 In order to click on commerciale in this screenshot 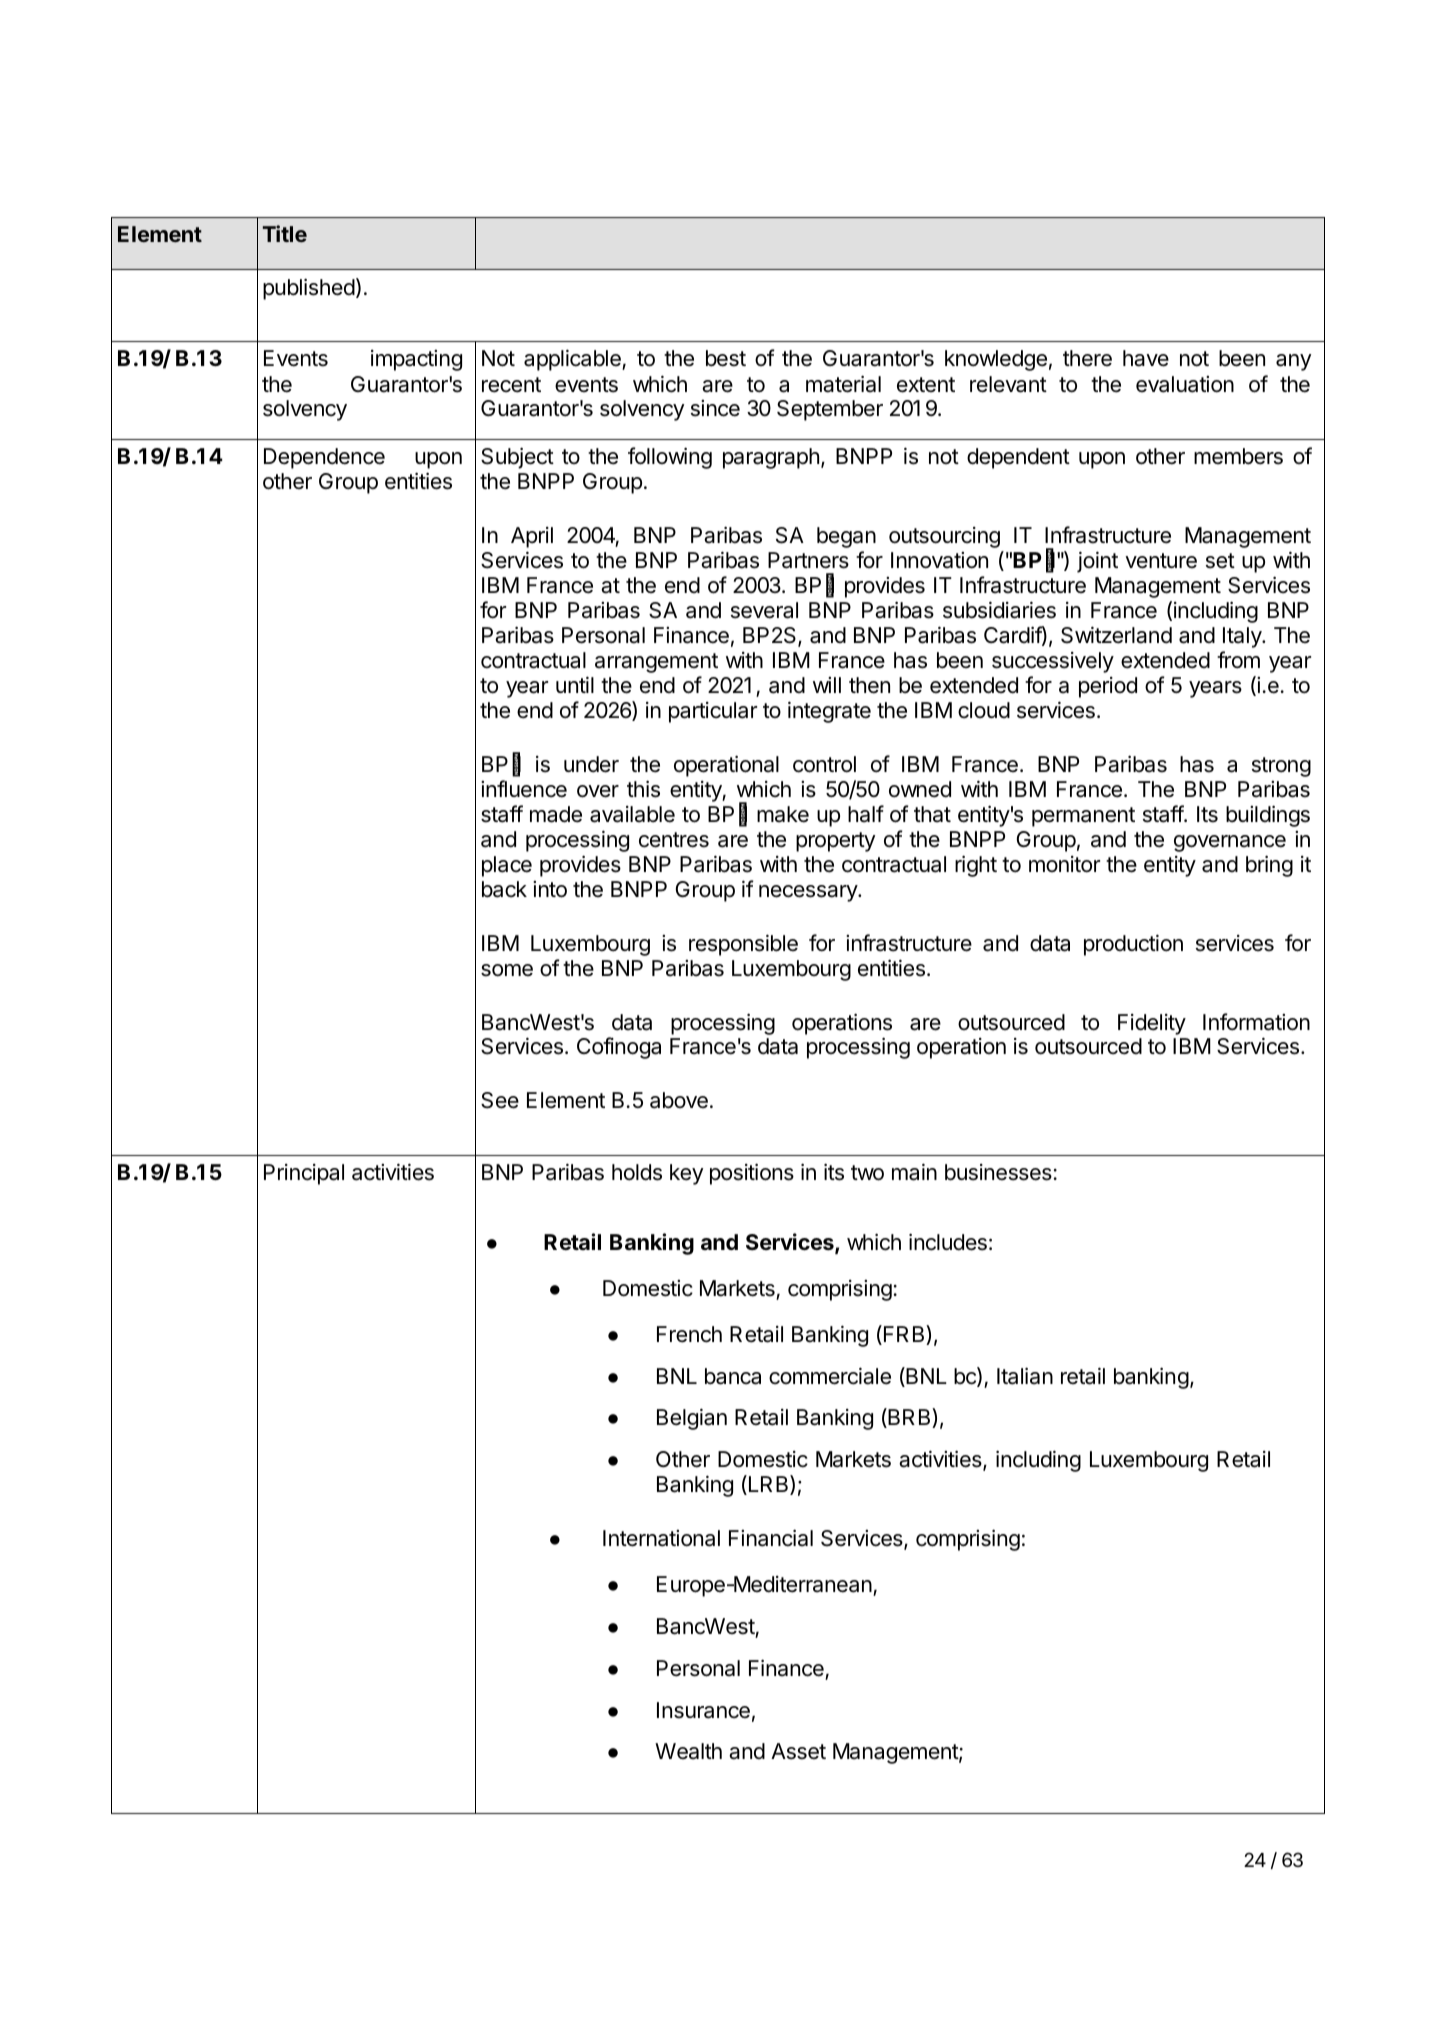, I will do `click(830, 1376)`.
